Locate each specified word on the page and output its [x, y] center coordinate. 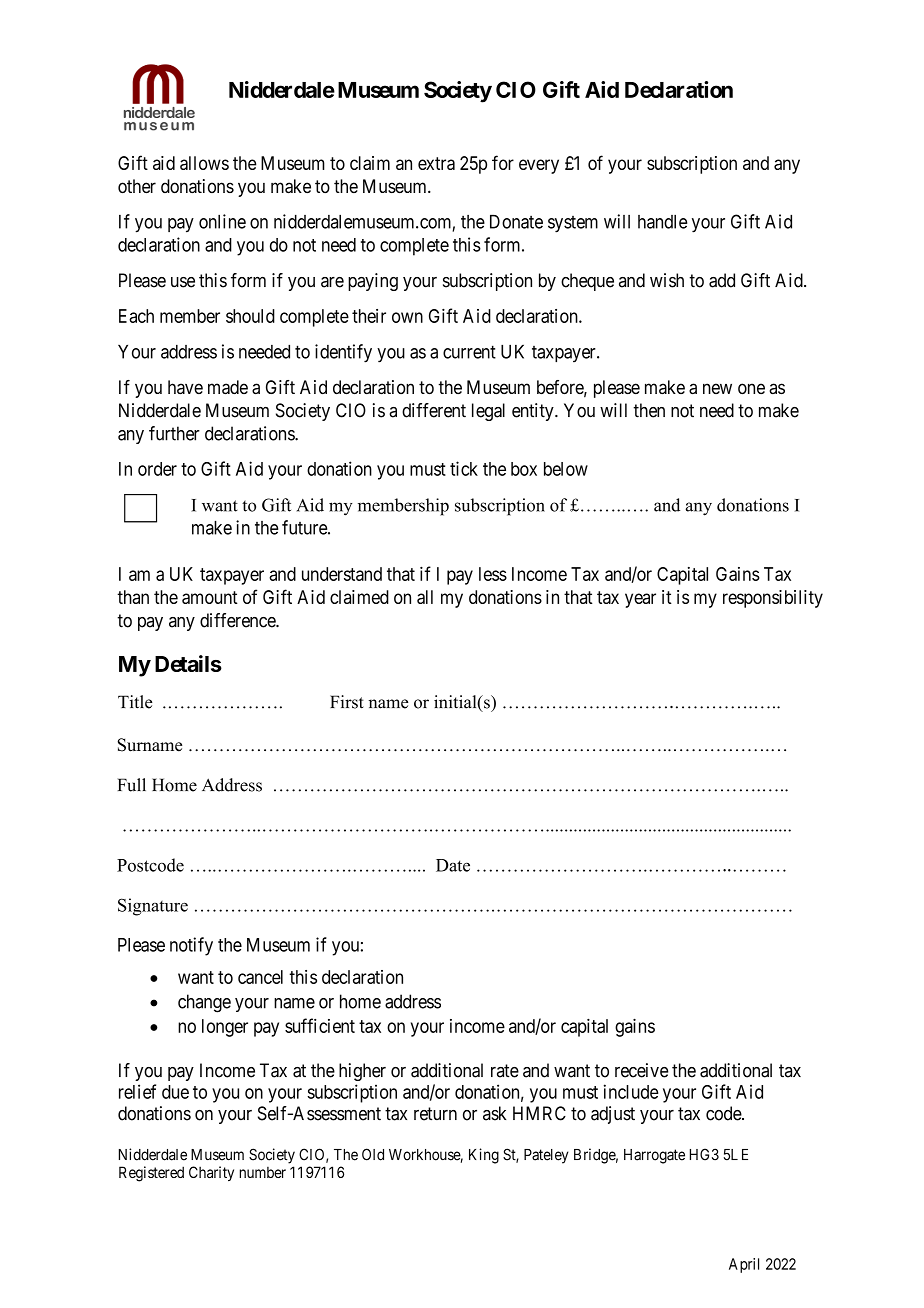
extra [436, 163]
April [744, 1265]
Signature [153, 907]
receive [641, 1070]
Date [453, 865]
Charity [211, 1173]
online [222, 221]
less [493, 574]
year [640, 600]
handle [662, 222]
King [484, 1156]
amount [210, 597]
